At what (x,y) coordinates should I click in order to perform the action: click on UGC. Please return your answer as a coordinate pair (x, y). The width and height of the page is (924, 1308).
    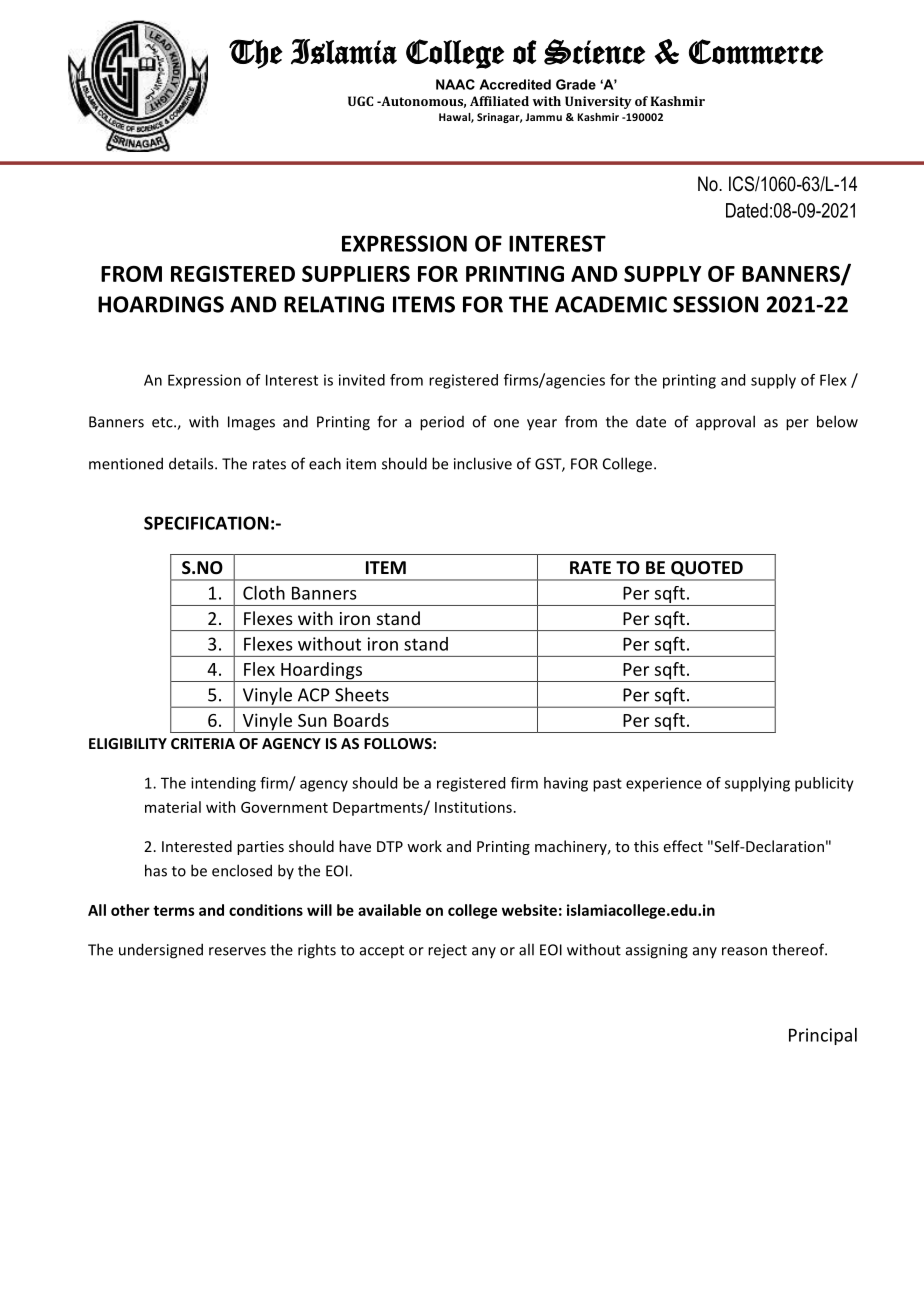
    Looking at the image, I should click on (360, 101).
